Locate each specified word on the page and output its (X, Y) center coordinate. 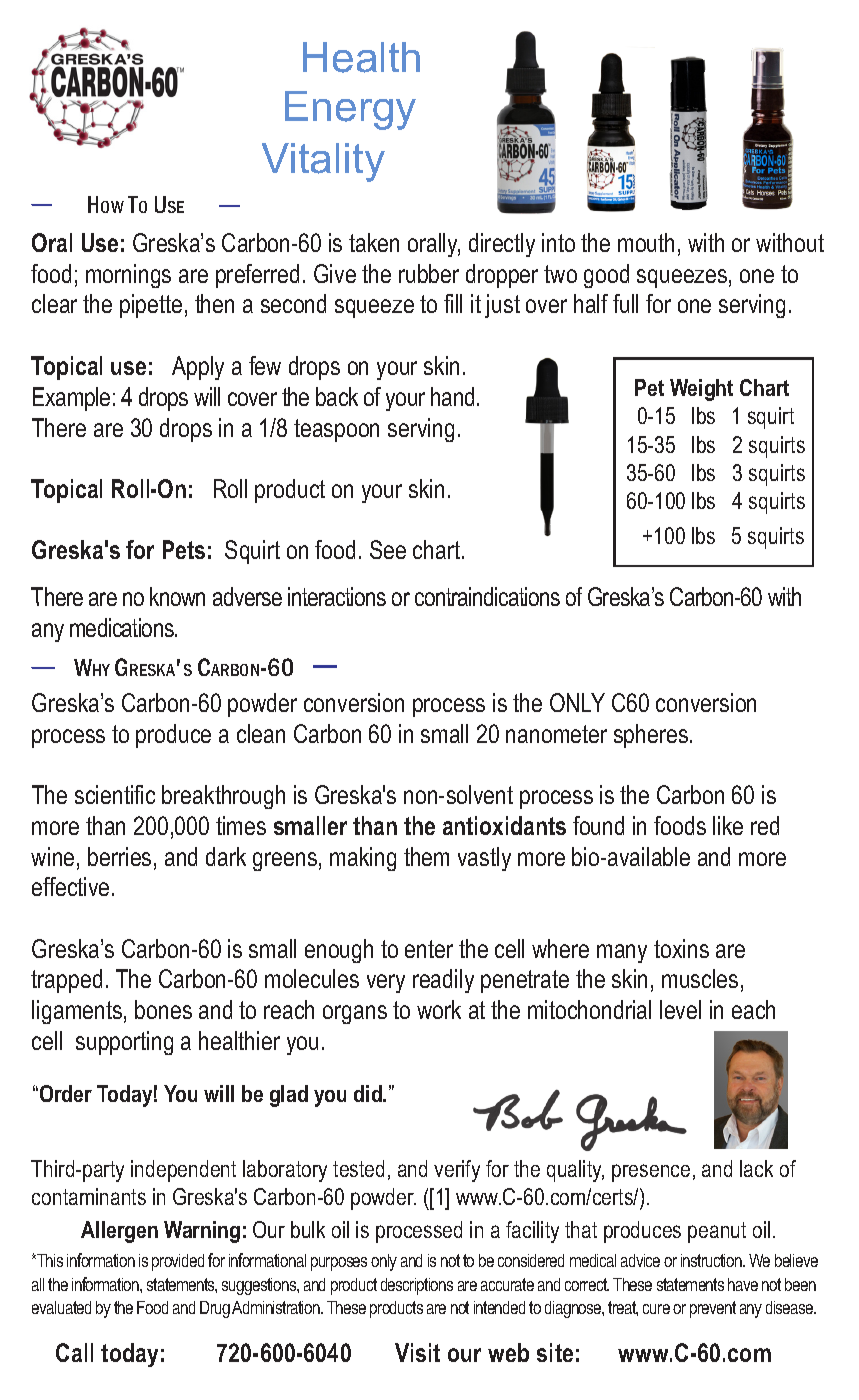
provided (178, 1262)
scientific (115, 794)
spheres (652, 736)
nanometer (556, 734)
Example (71, 399)
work (439, 1009)
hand (452, 396)
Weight (701, 390)
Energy (350, 110)
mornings (128, 276)
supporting (124, 1043)
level (680, 1009)
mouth (646, 242)
